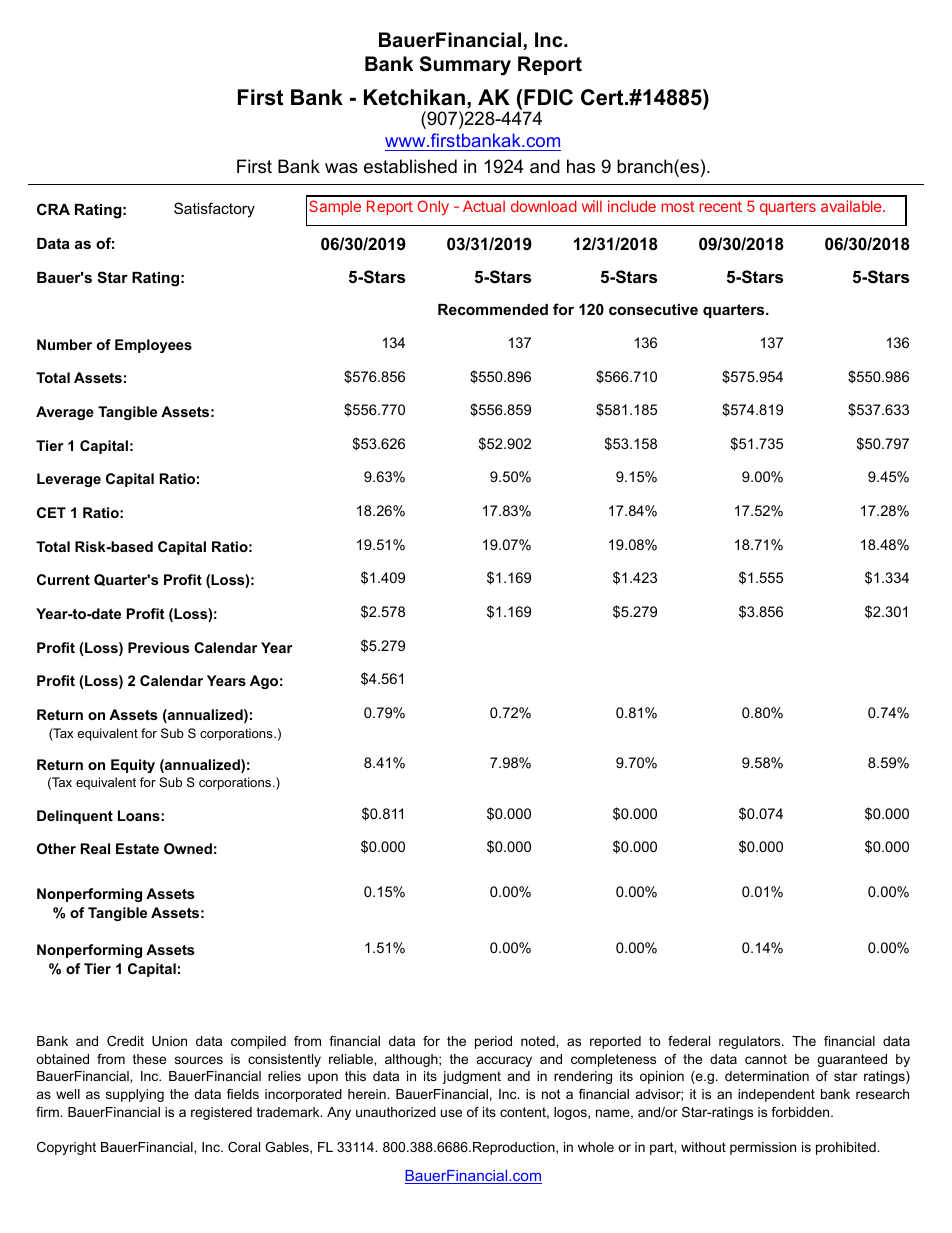  What do you see at coordinates (751, 1042) in the image?
I see `regulators` at bounding box center [751, 1042].
